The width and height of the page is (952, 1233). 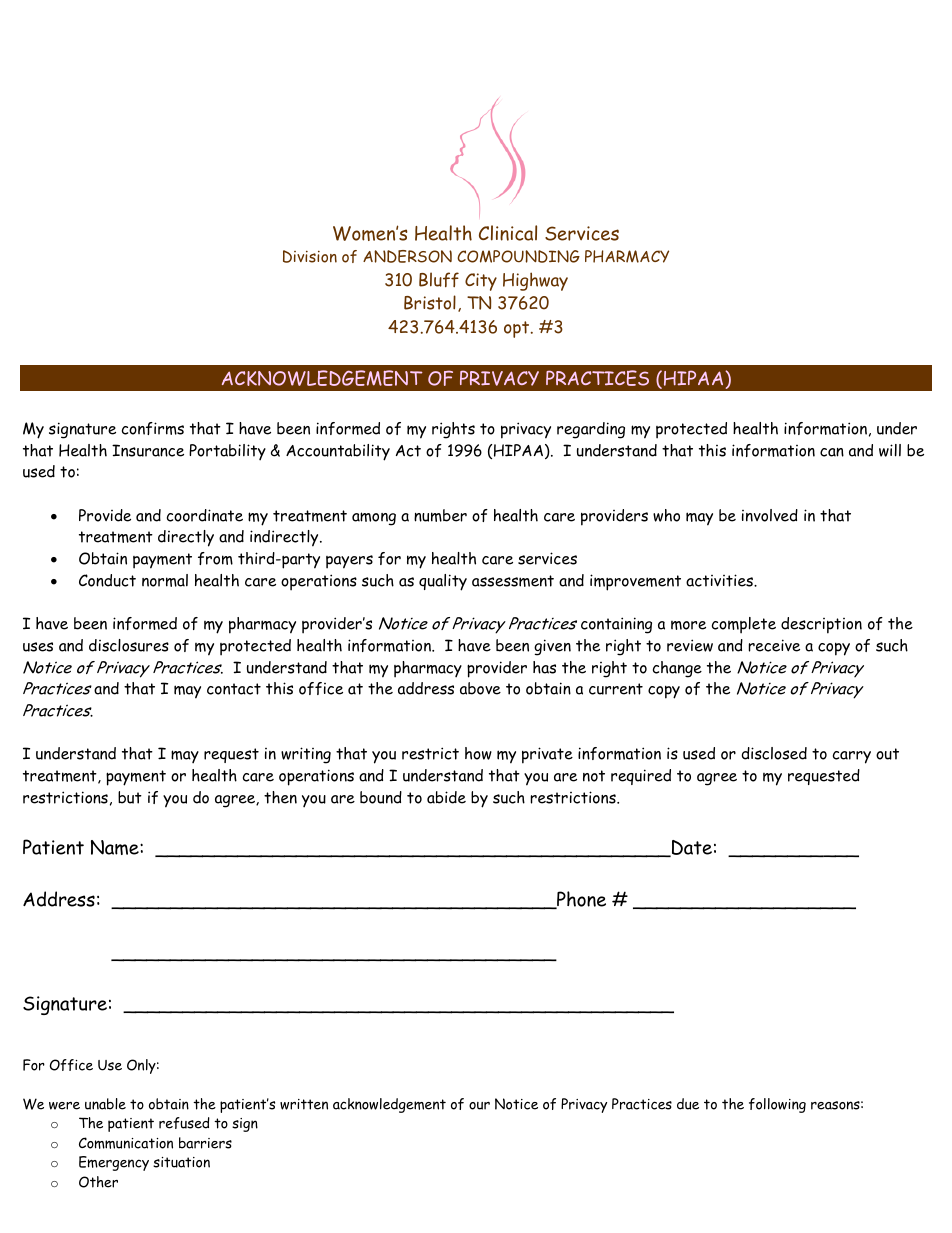 I want to click on quality, so click(x=443, y=582).
